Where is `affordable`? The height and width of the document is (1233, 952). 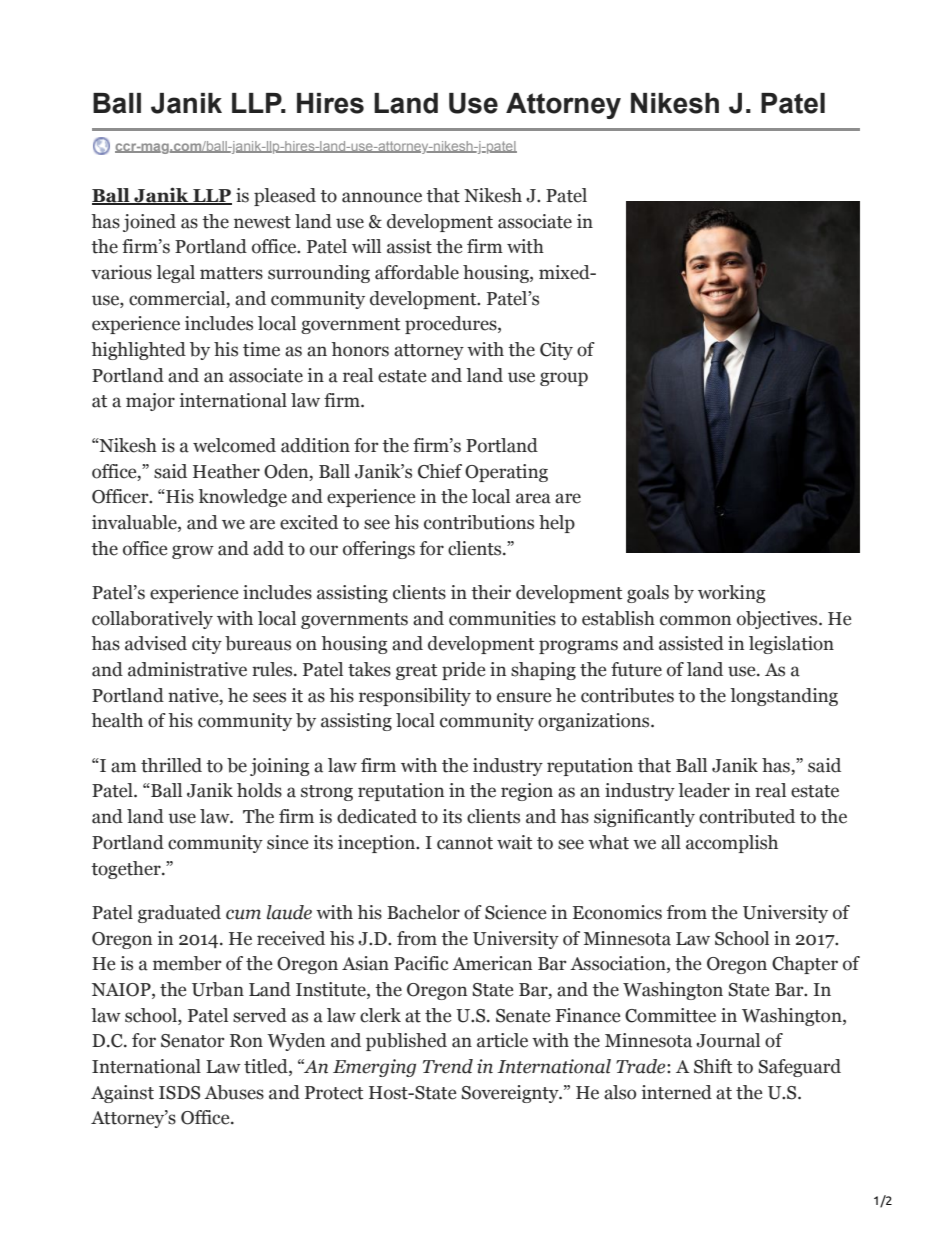
affordable is located at coordinates (417, 272).
